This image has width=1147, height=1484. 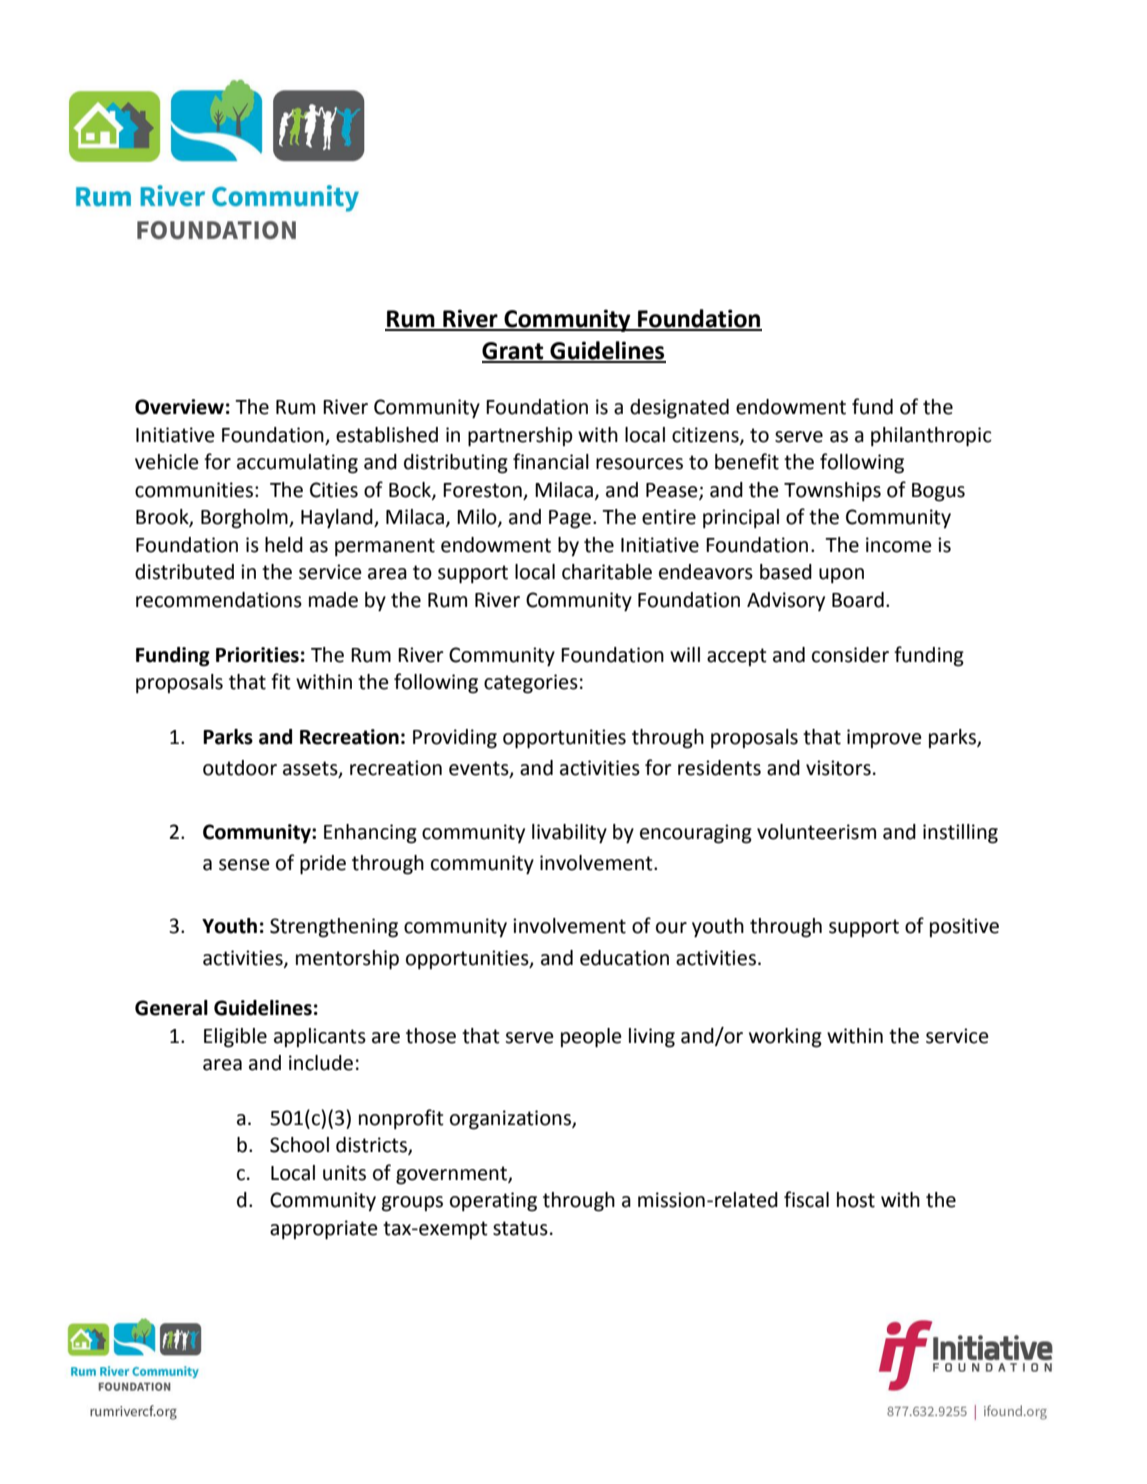 What do you see at coordinates (324, 1230) in the image?
I see `appropriate` at bounding box center [324, 1230].
